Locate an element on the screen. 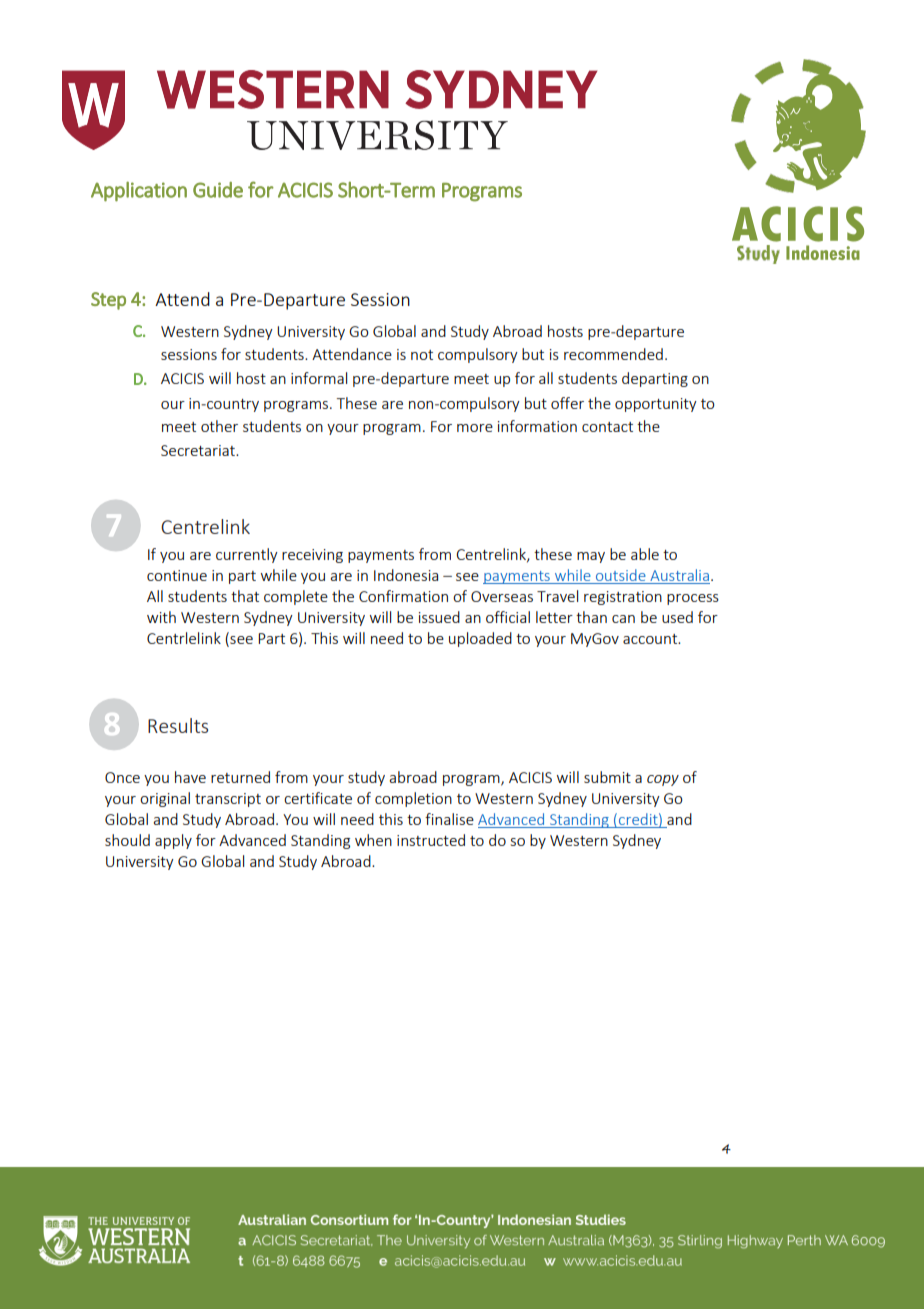 This screenshot has width=924, height=1309. apply is located at coordinates (173, 841).
